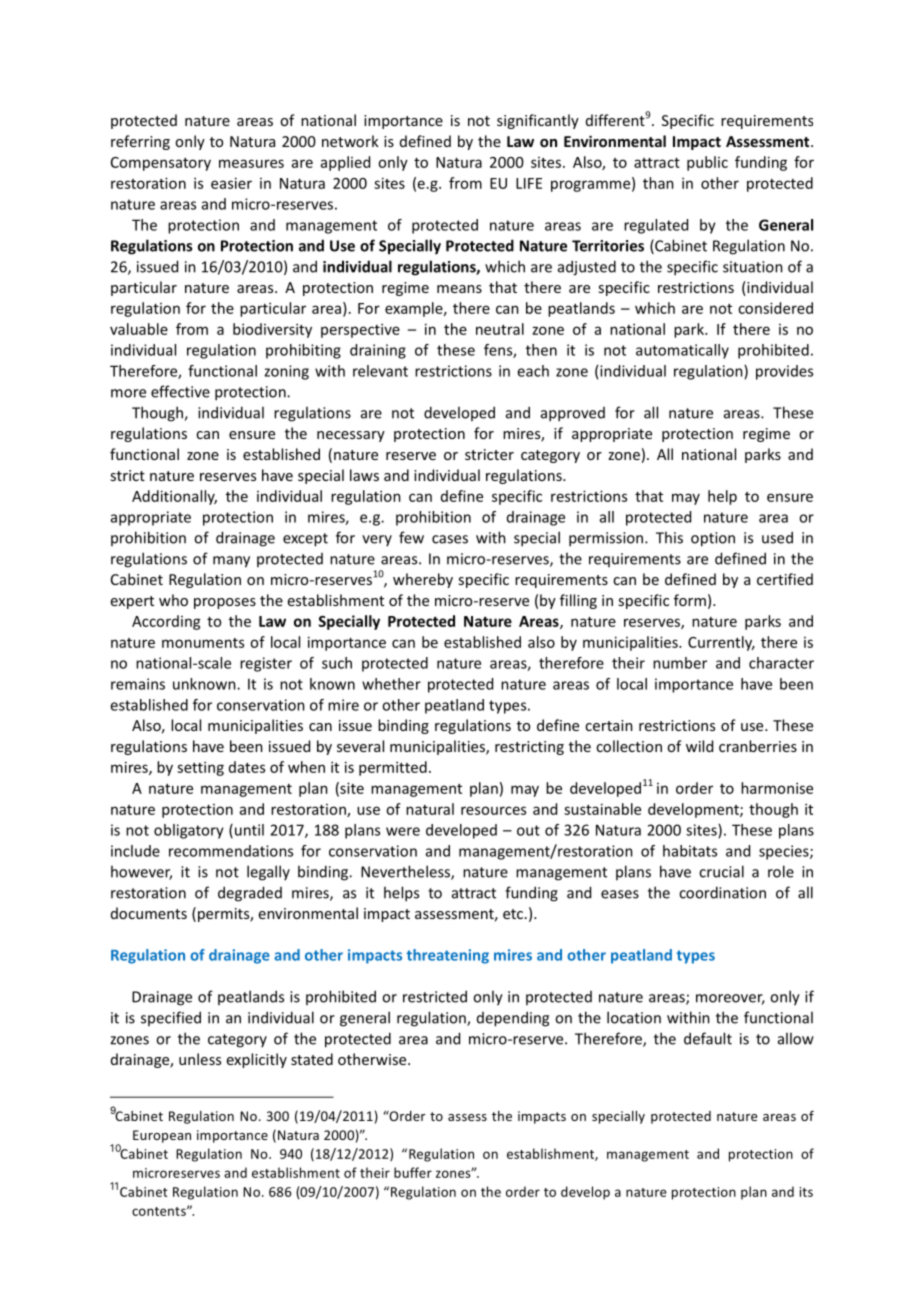  I want to click on option, so click(713, 539).
